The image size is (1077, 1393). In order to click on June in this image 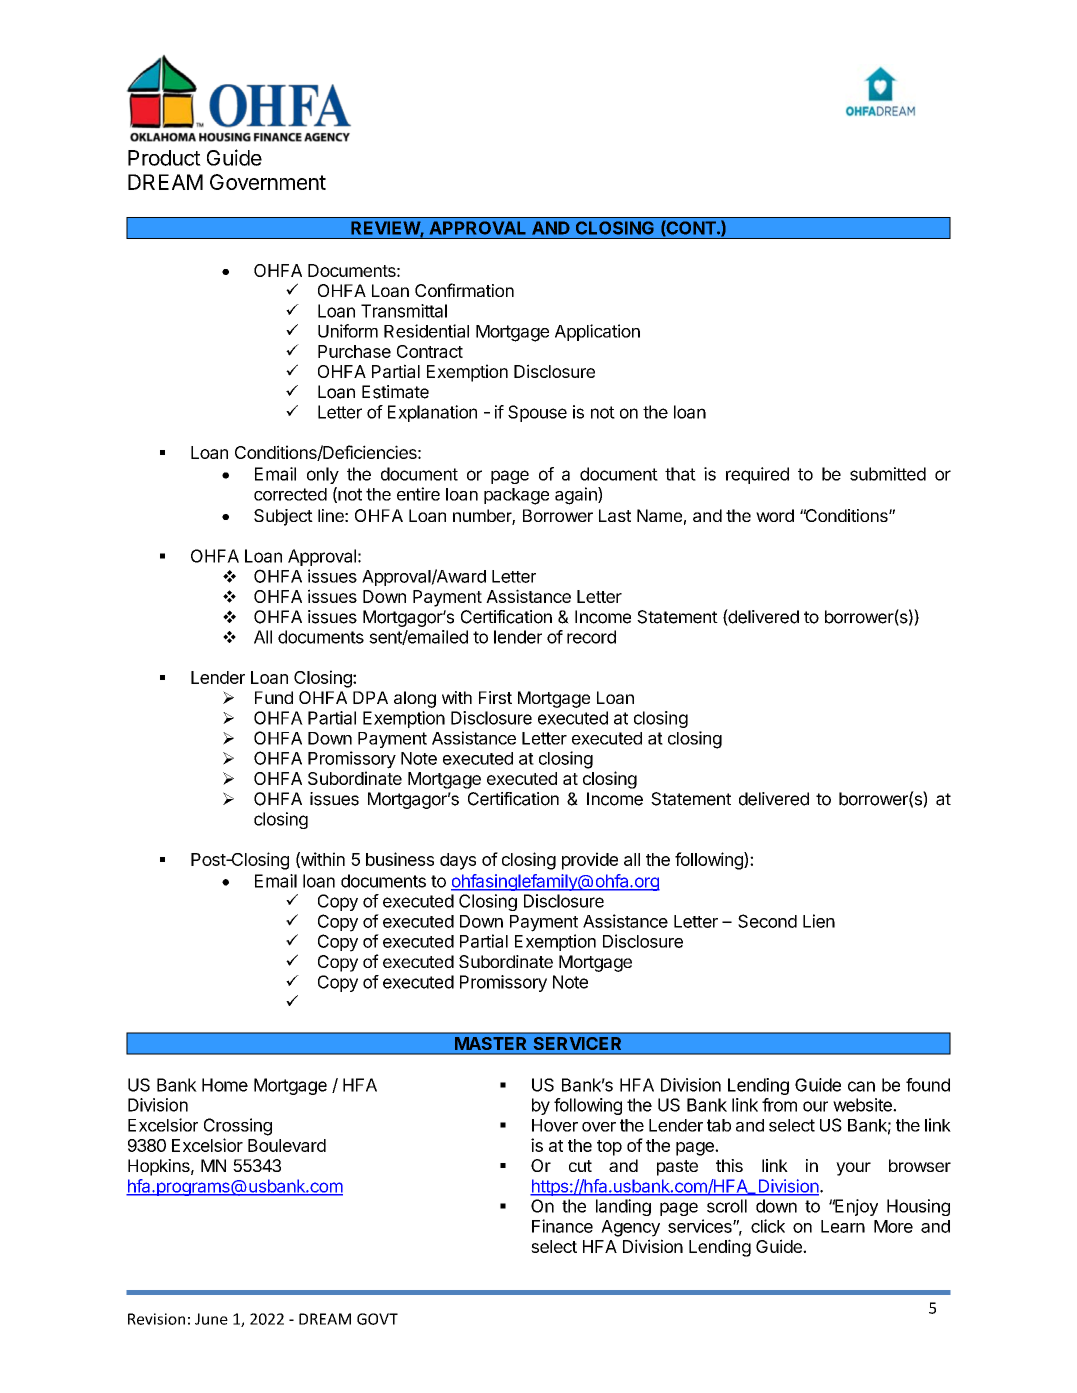, I will do `click(211, 1319)`.
